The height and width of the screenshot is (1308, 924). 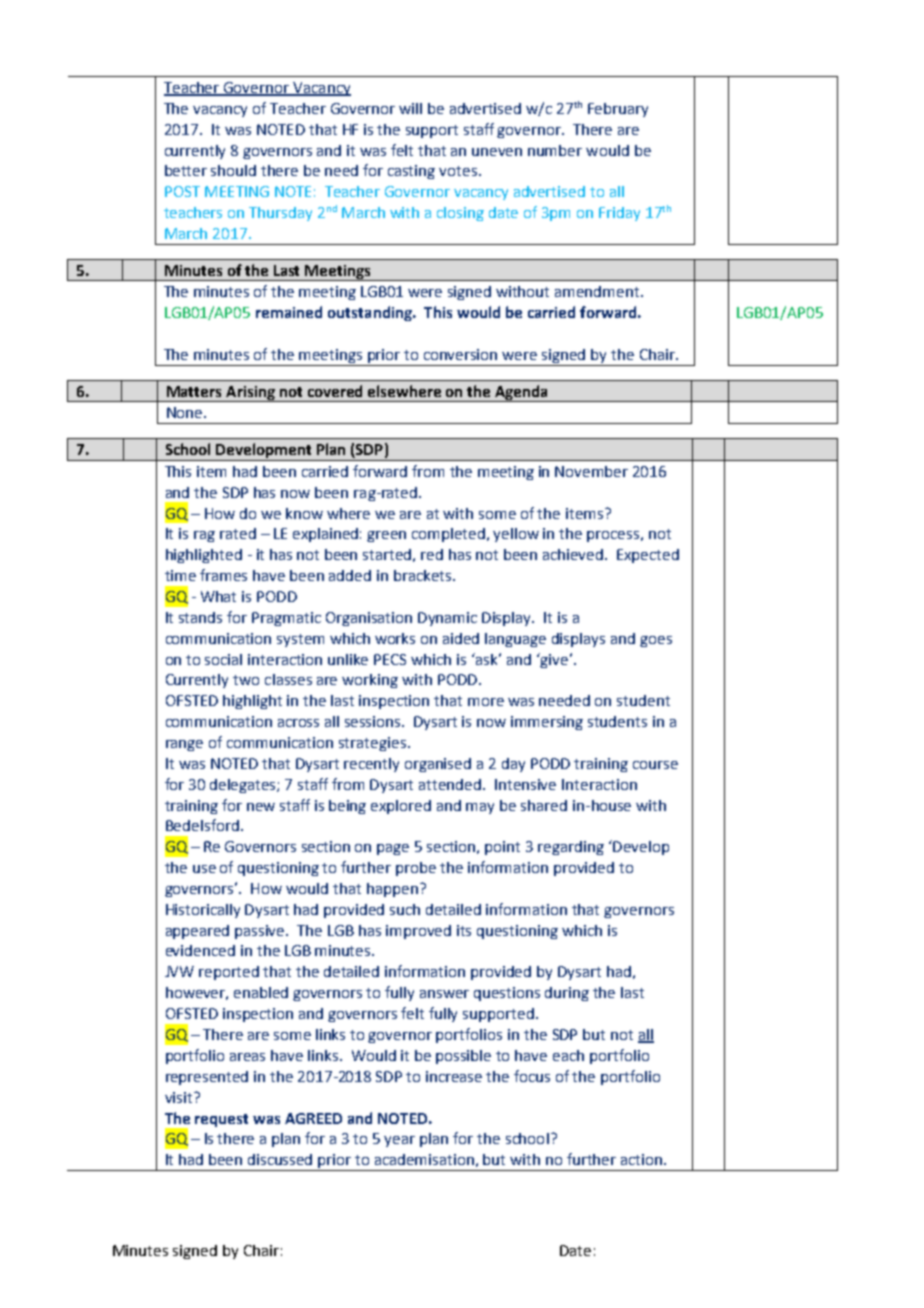 What do you see at coordinates (233, 170) in the screenshot?
I see `should` at bounding box center [233, 170].
